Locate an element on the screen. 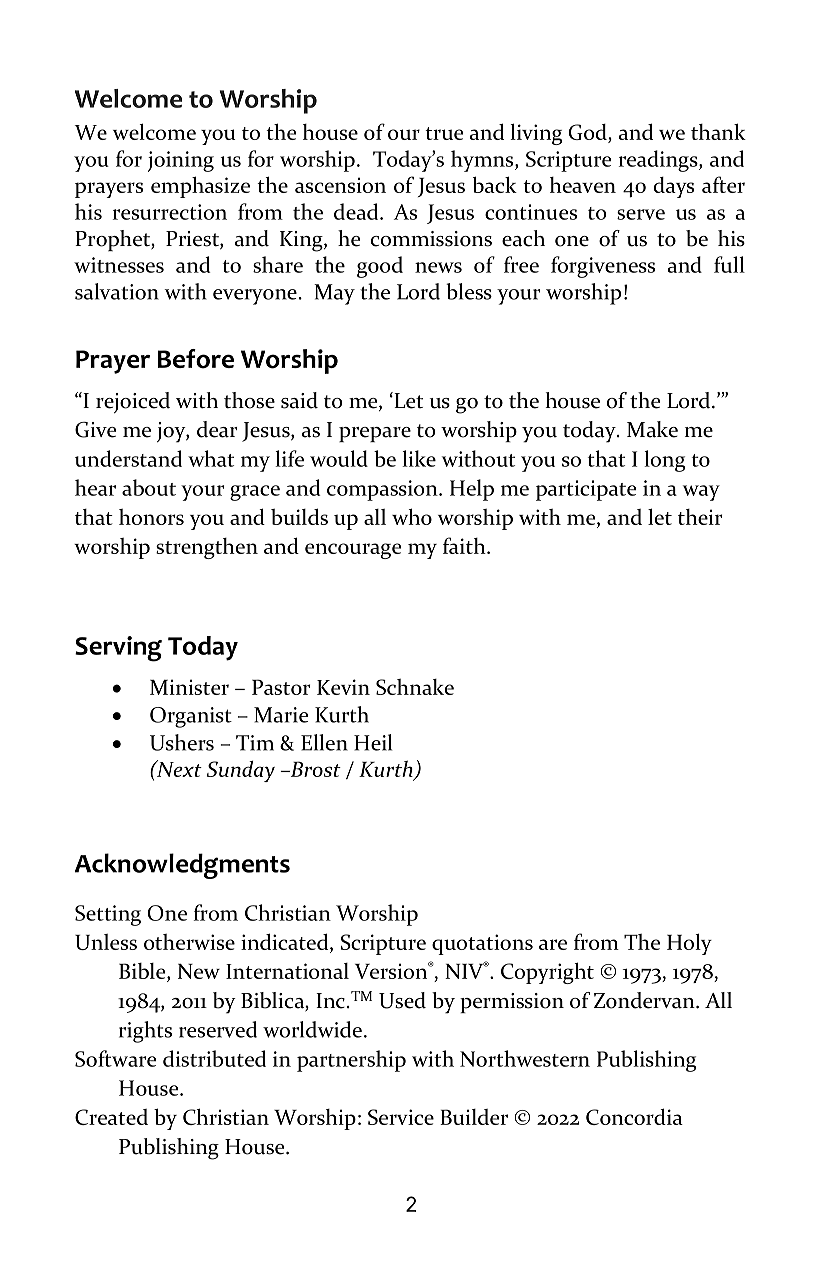  Service is located at coordinates (401, 1117).
